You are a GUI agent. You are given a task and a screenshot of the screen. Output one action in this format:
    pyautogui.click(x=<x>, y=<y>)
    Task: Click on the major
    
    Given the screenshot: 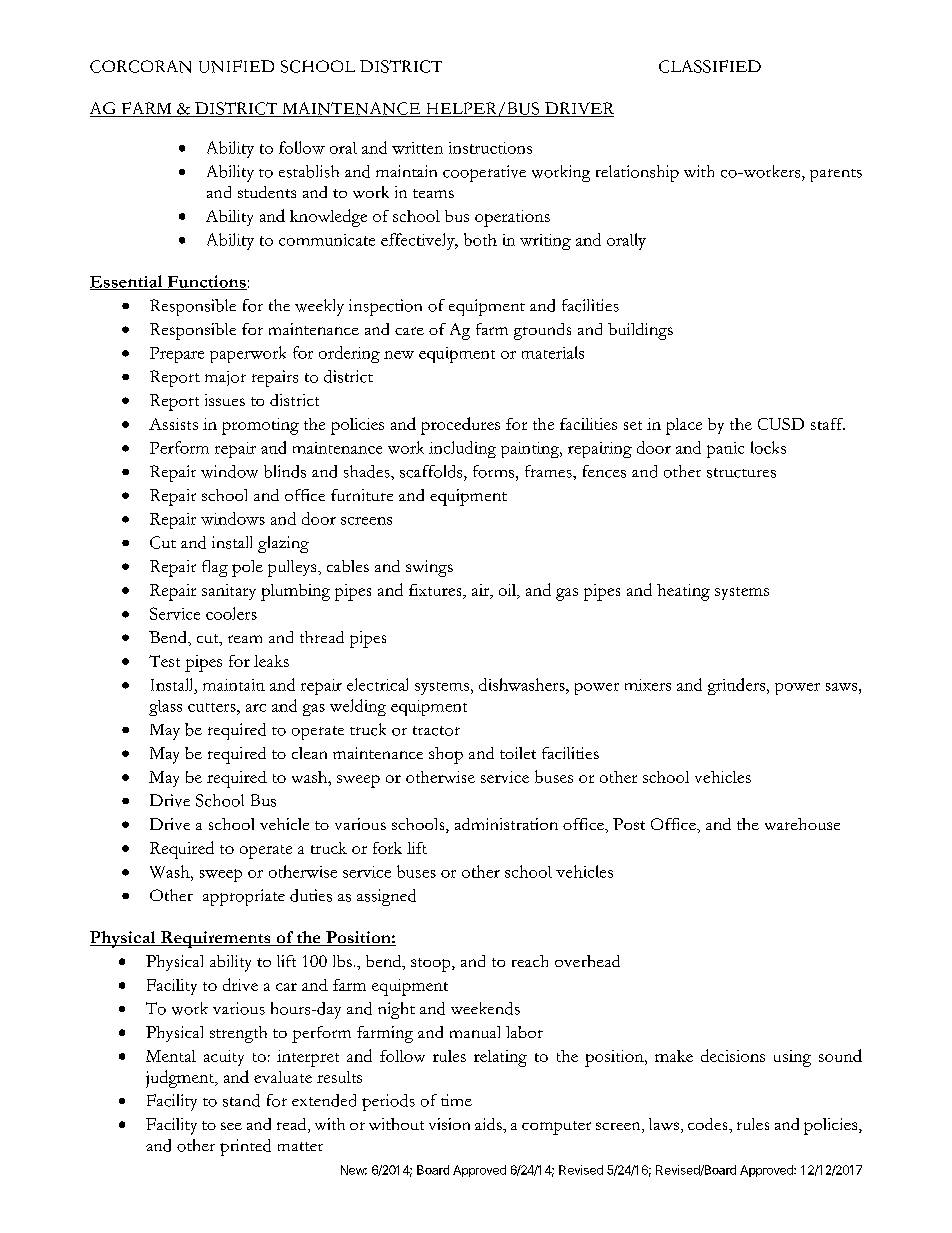 What is the action you would take?
    pyautogui.click(x=225, y=378)
